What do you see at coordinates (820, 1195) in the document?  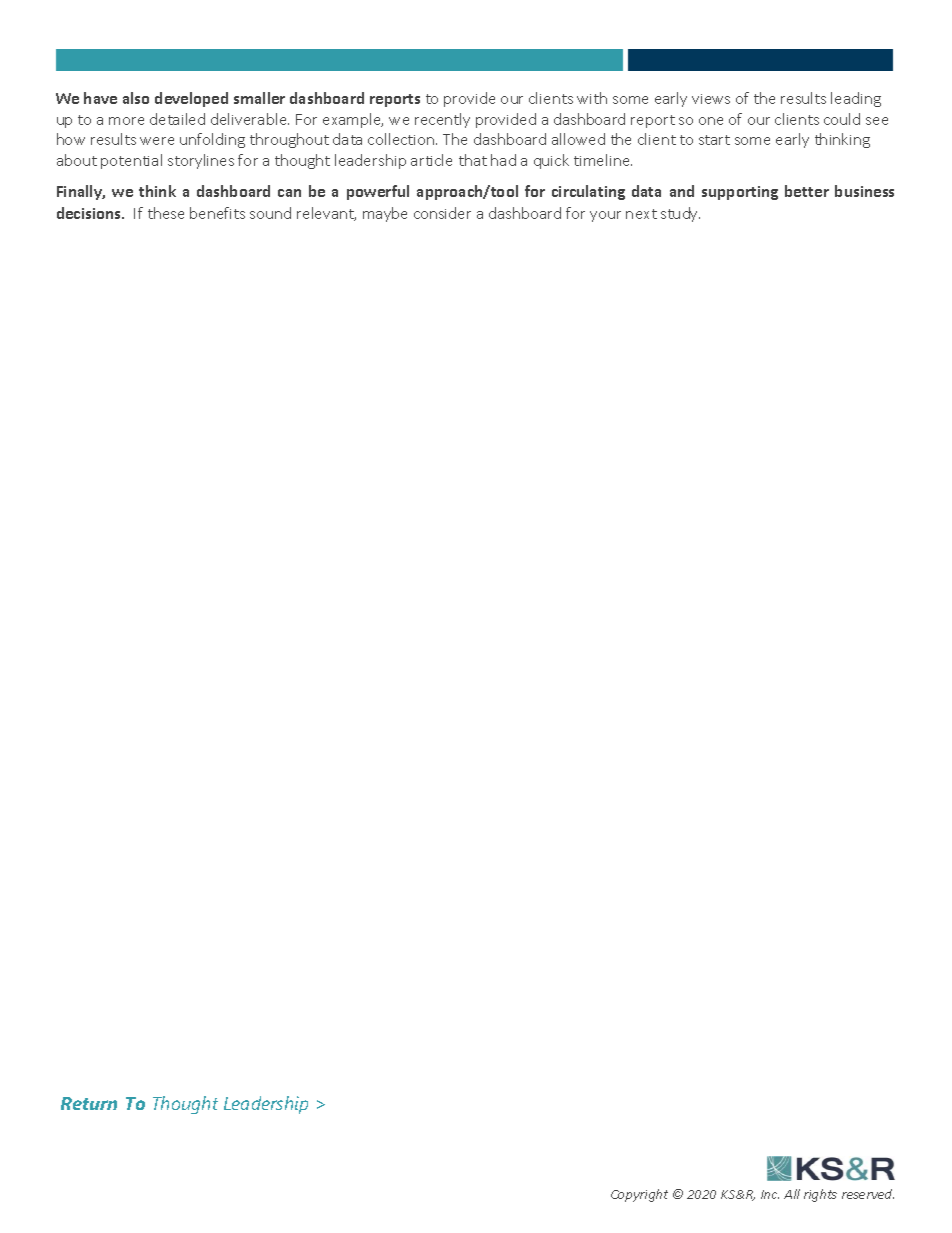 I see `rights` at bounding box center [820, 1195].
